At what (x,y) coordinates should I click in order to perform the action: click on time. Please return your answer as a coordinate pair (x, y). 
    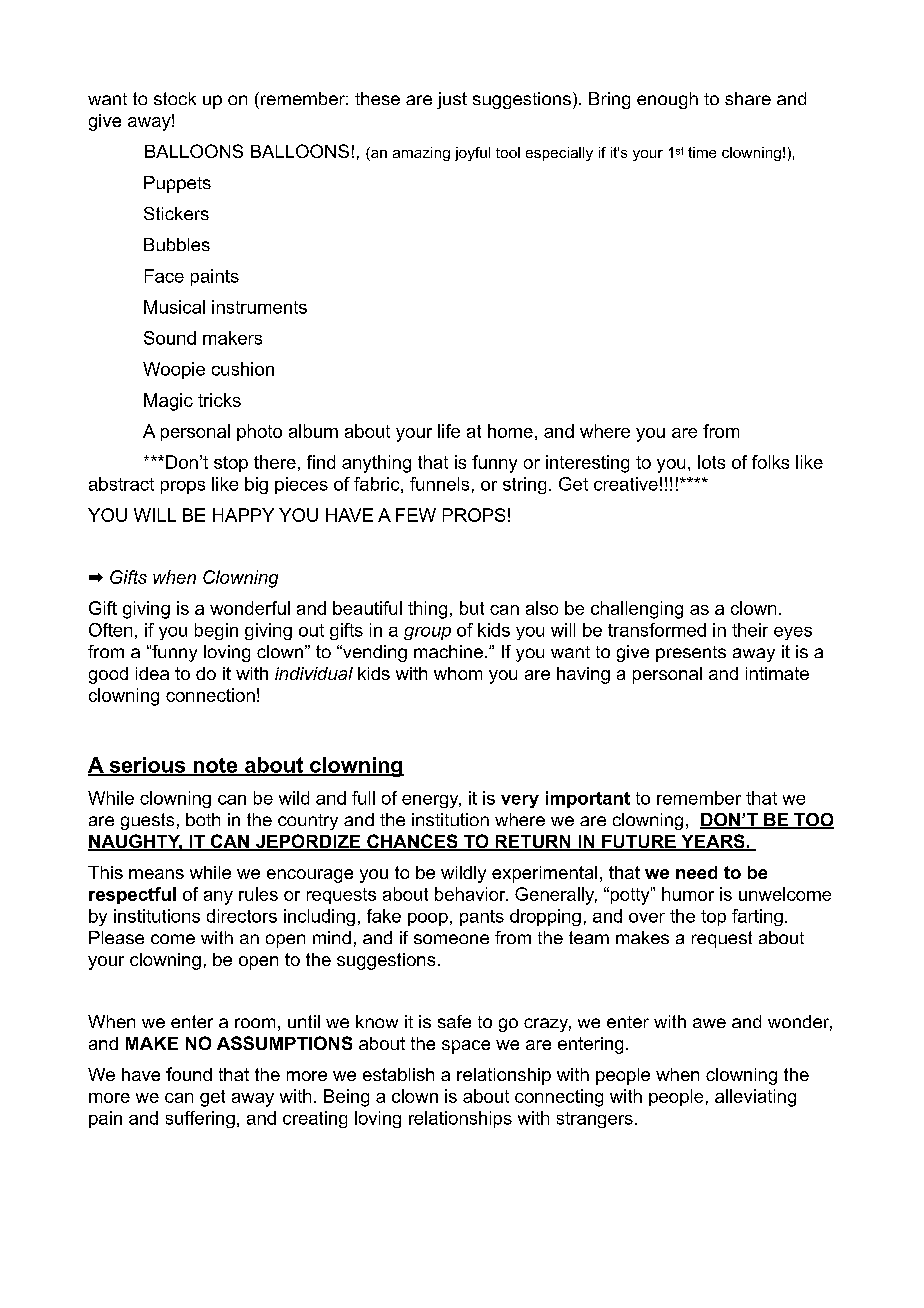
    Looking at the image, I should click on (702, 152).
